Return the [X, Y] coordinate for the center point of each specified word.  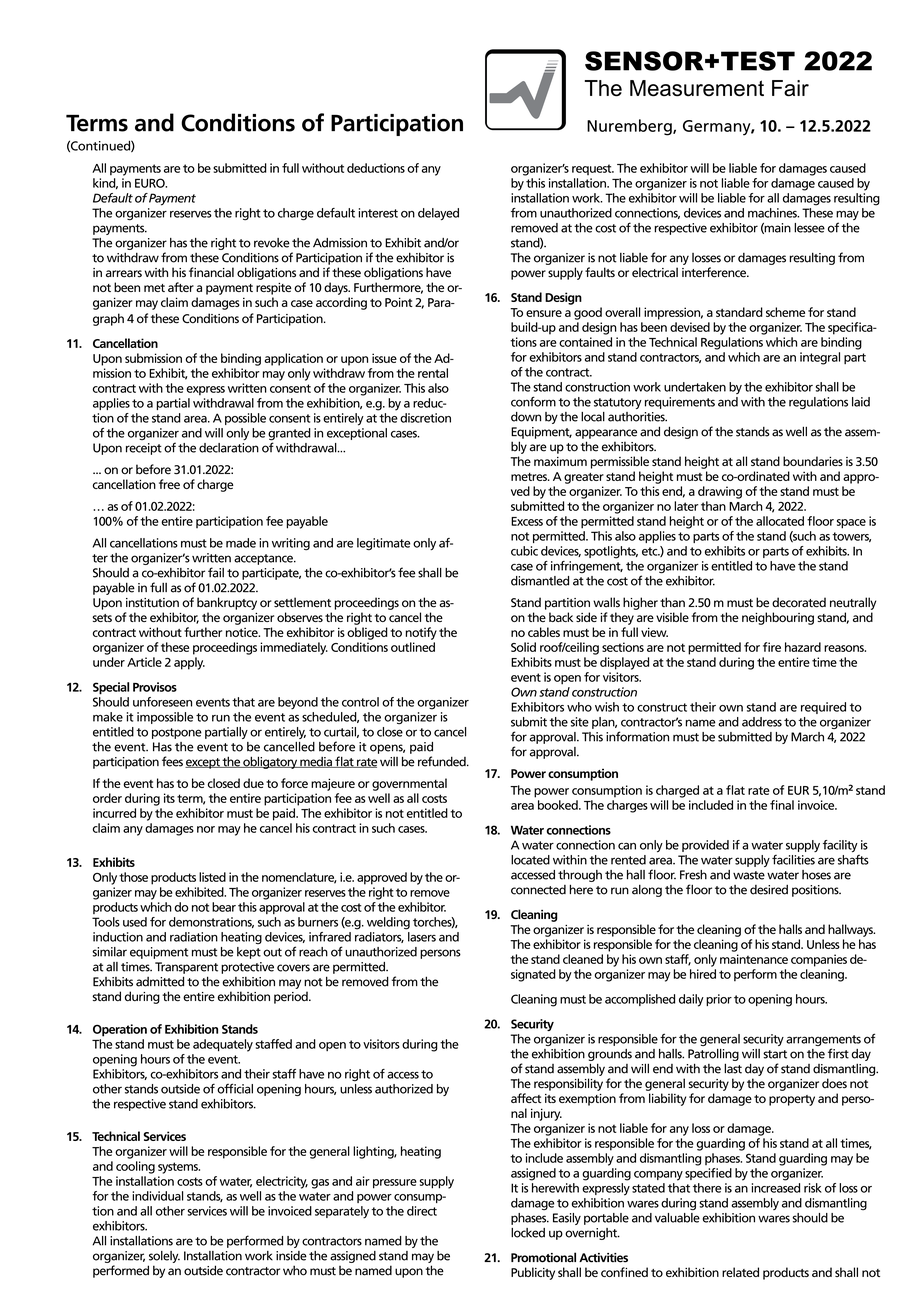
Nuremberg [630, 127]
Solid [523, 647]
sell [258, 1211]
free [169, 484]
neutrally [853, 603]
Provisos [155, 687]
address [762, 722]
